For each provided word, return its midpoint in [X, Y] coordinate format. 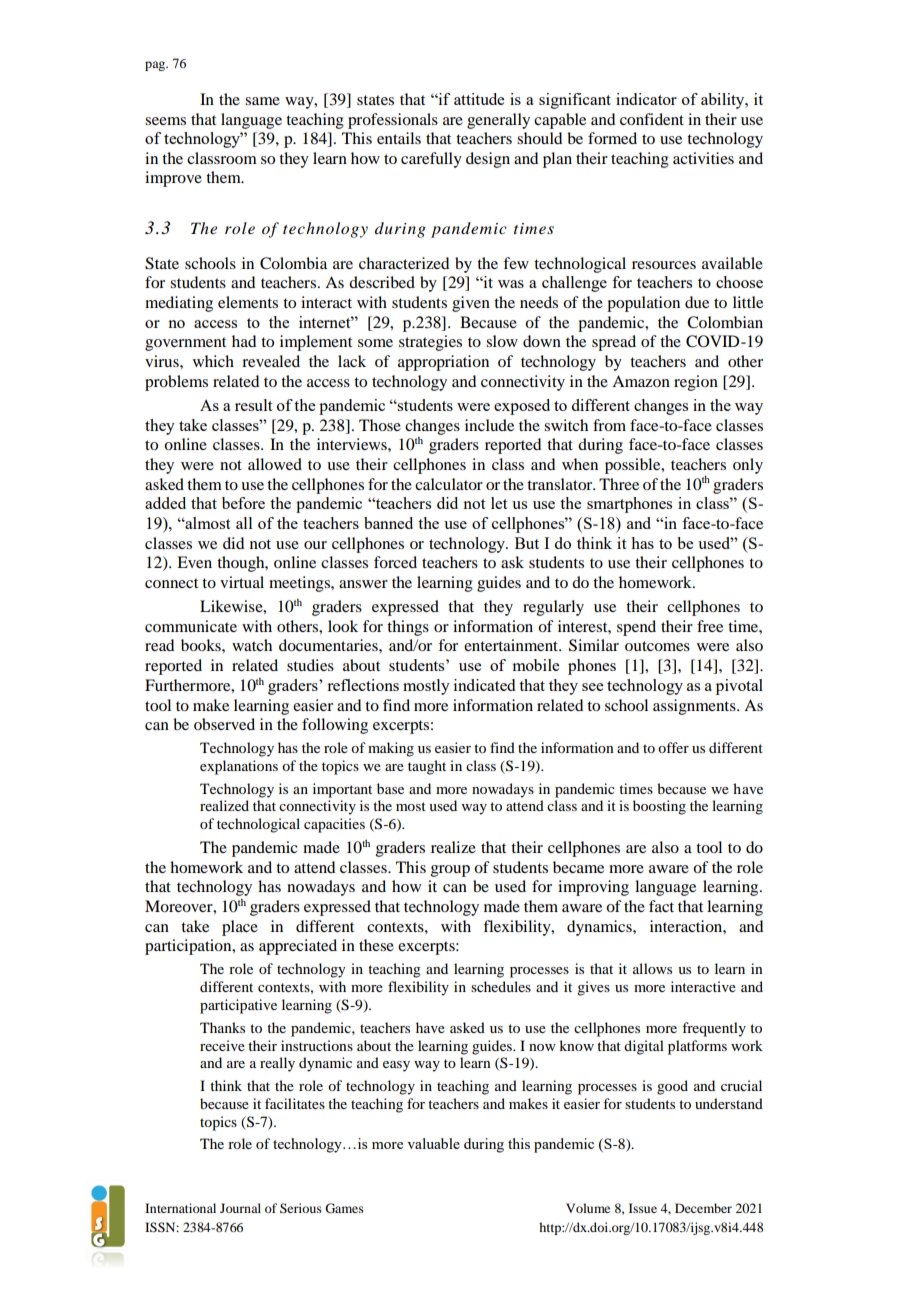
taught [427, 767]
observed [224, 724]
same [262, 101]
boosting [659, 807]
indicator [646, 99]
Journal [240, 1208]
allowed [275, 464]
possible [634, 466]
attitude [479, 99]
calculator [449, 484]
